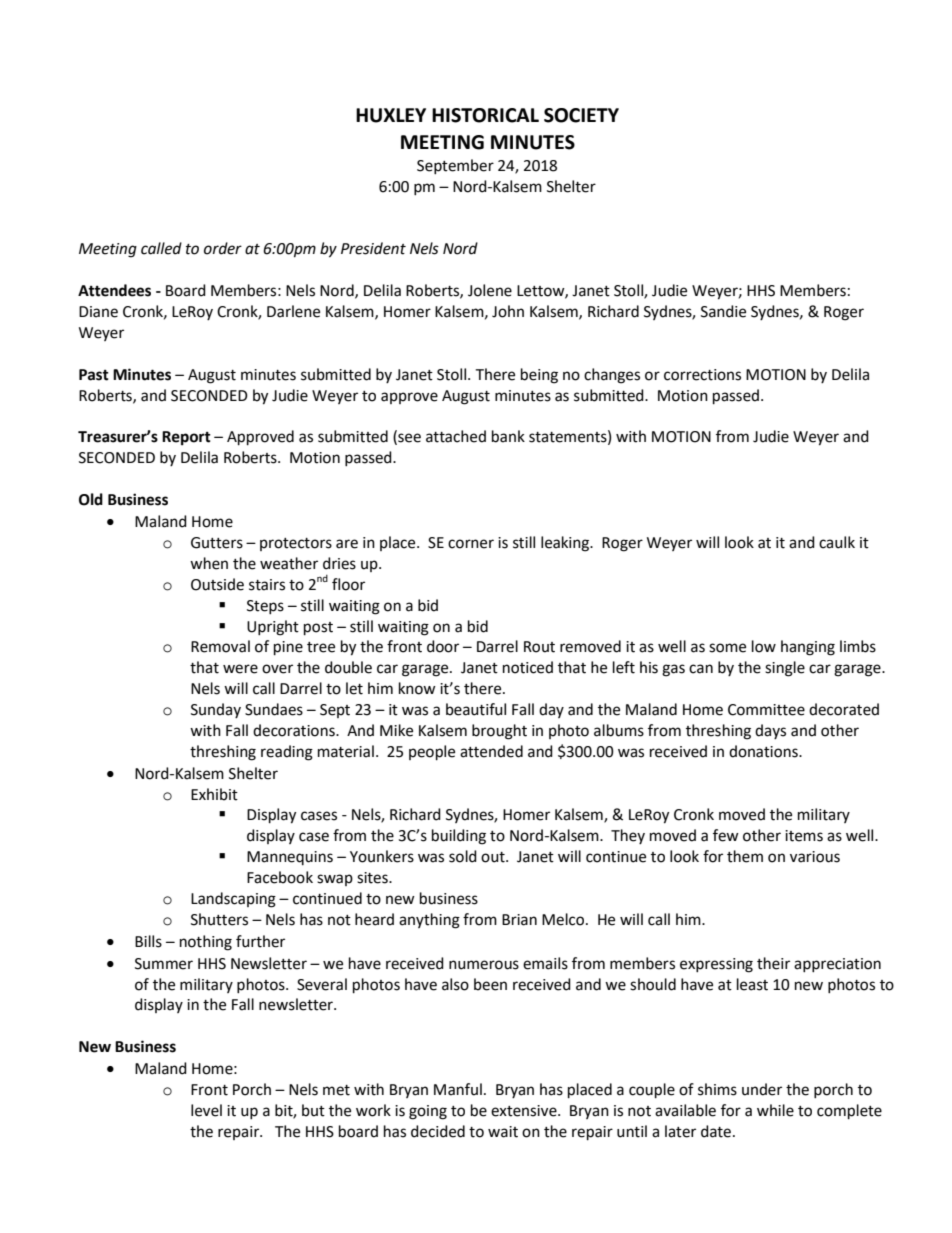  I want to click on Exhibit, so click(214, 794).
